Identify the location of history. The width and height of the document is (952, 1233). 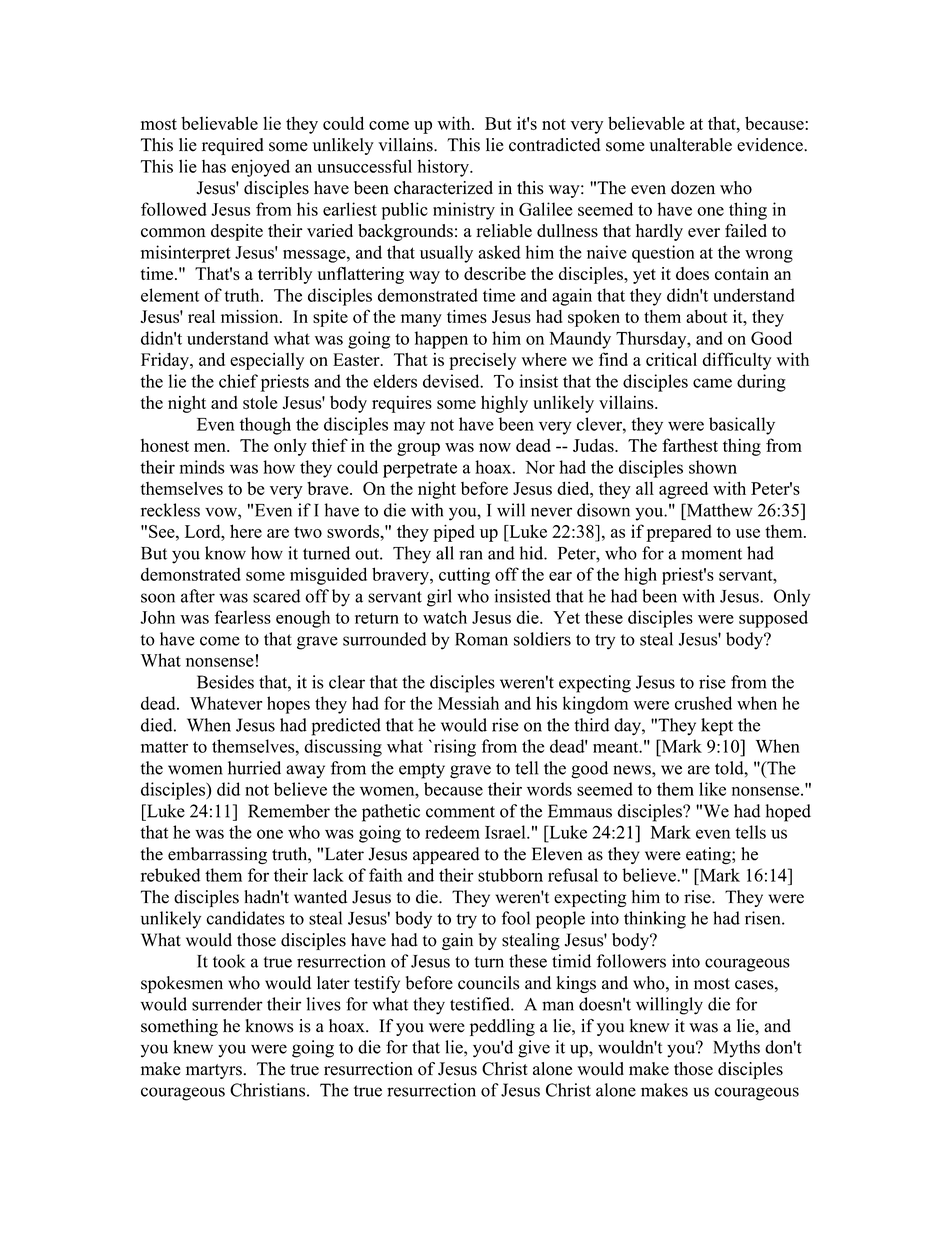
(444, 168).
